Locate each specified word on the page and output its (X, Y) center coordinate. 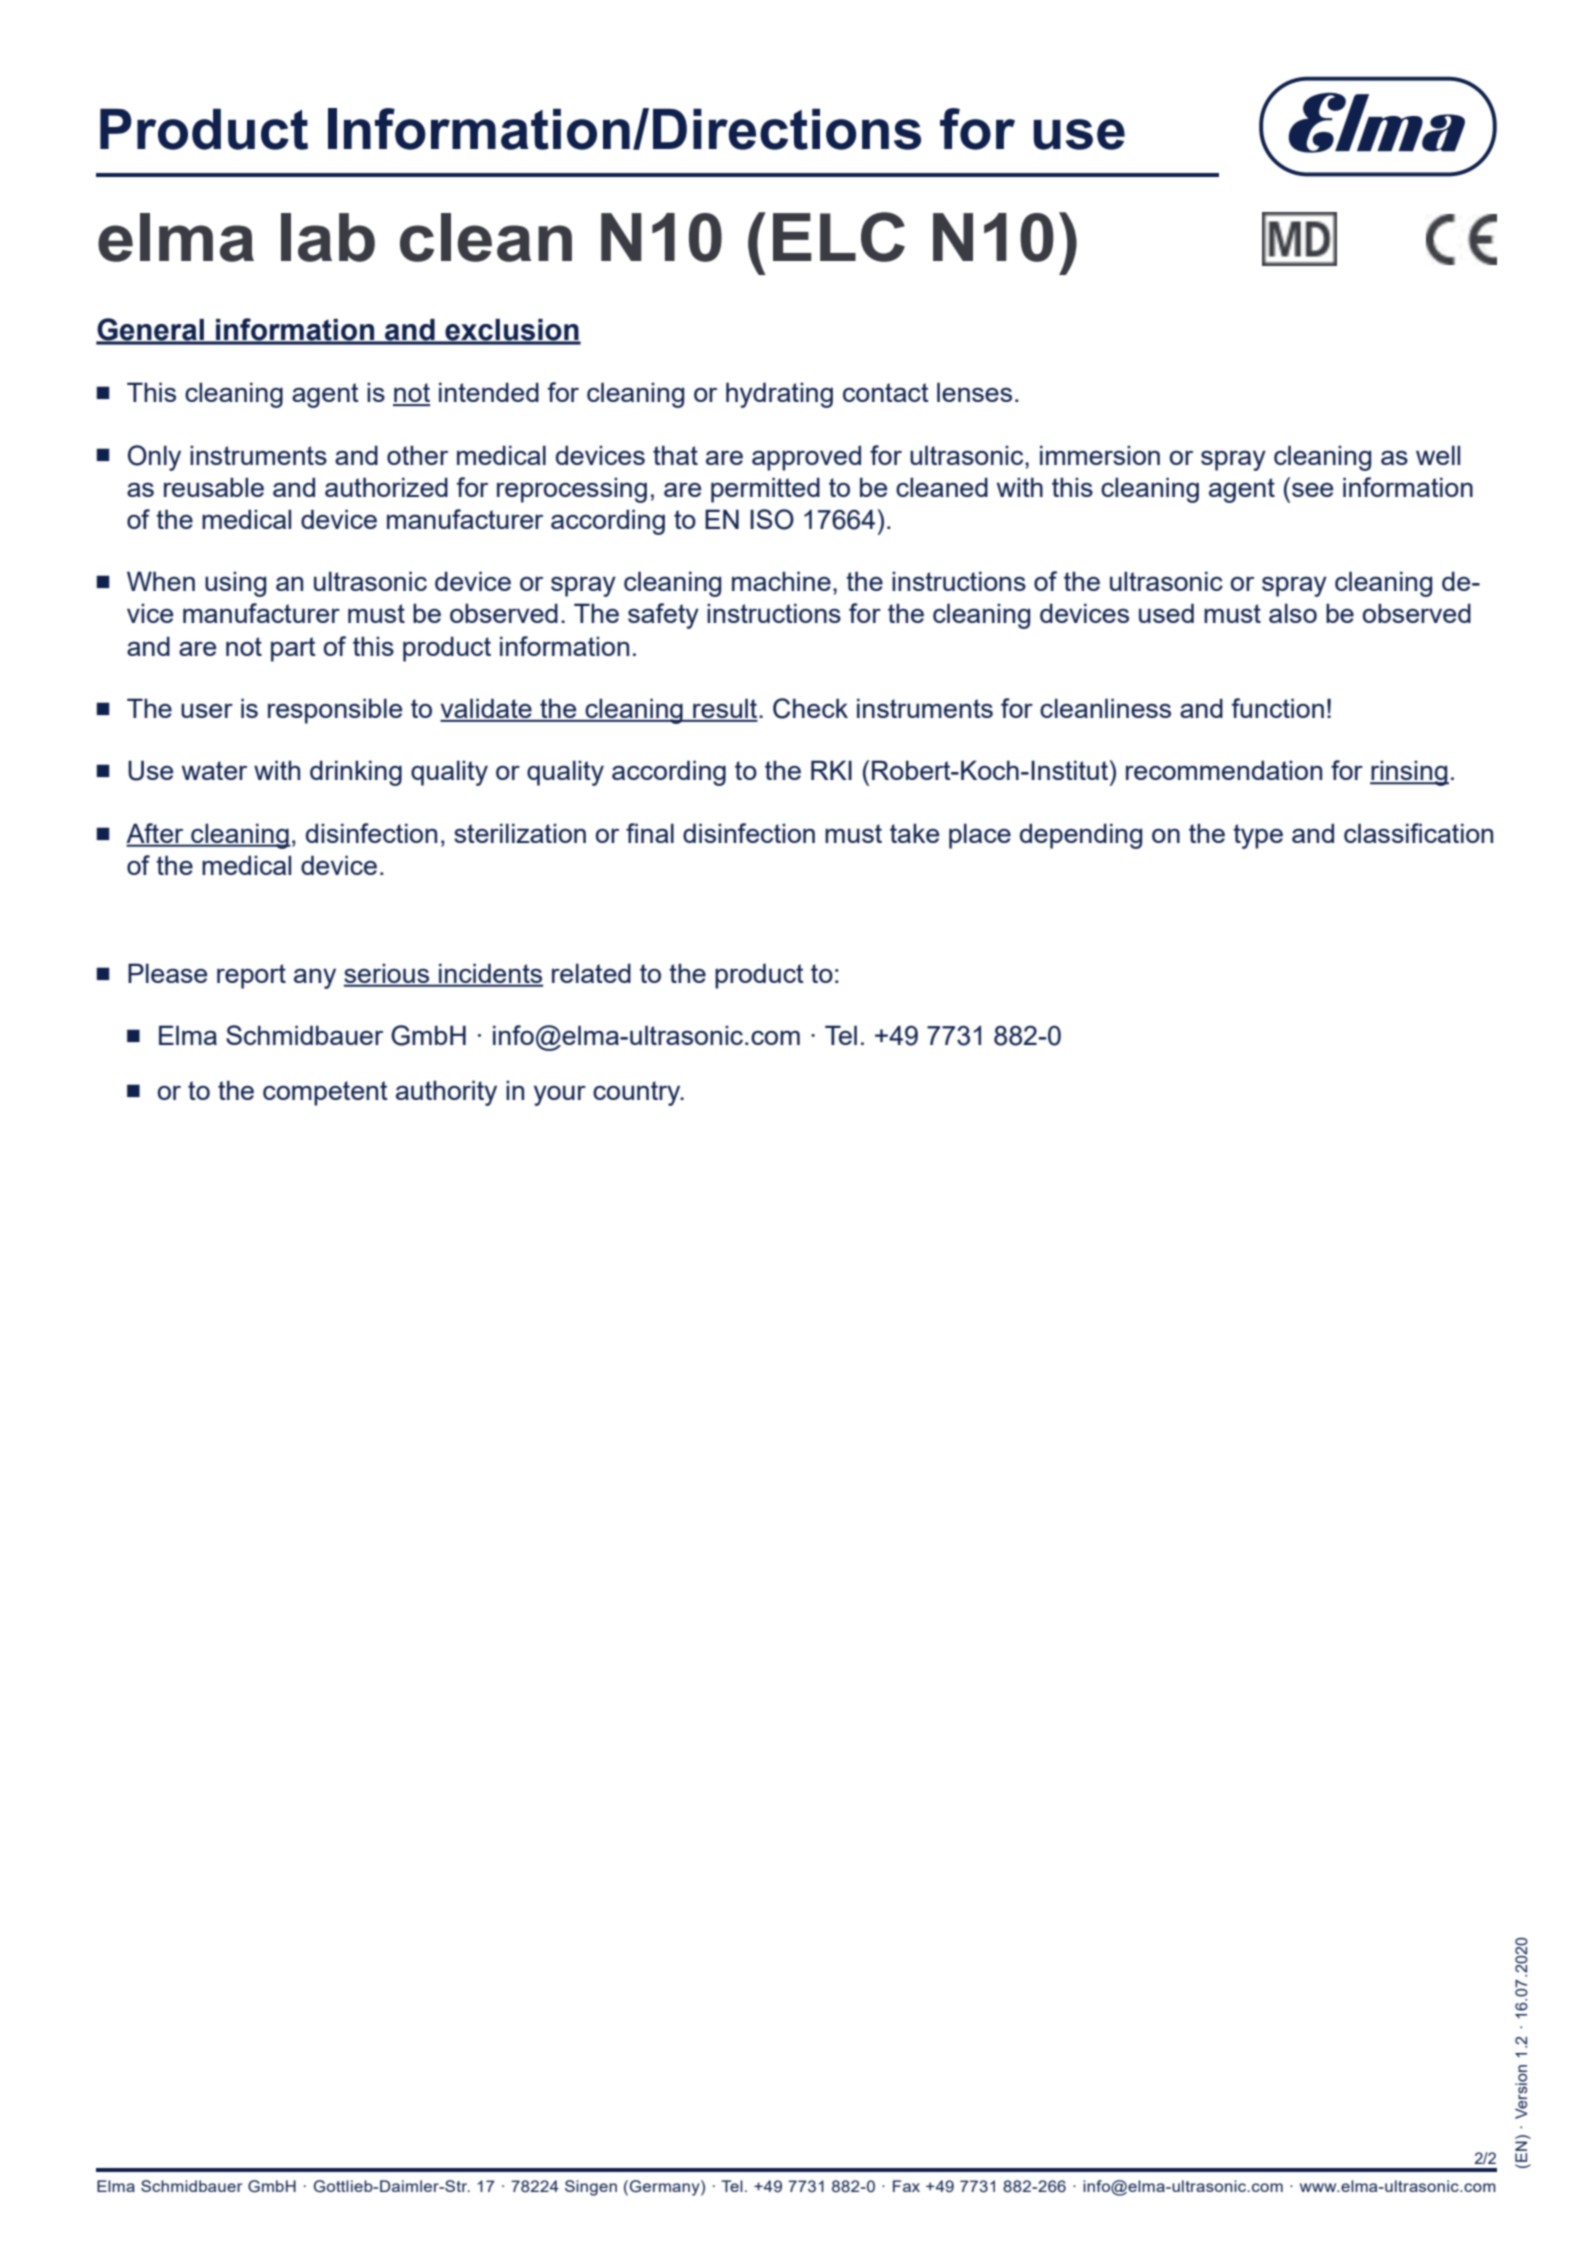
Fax (906, 2186)
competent (325, 1093)
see (1312, 490)
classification (1418, 833)
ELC (839, 237)
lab (328, 237)
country (638, 1093)
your (560, 1095)
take (914, 833)
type (1258, 836)
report (251, 976)
